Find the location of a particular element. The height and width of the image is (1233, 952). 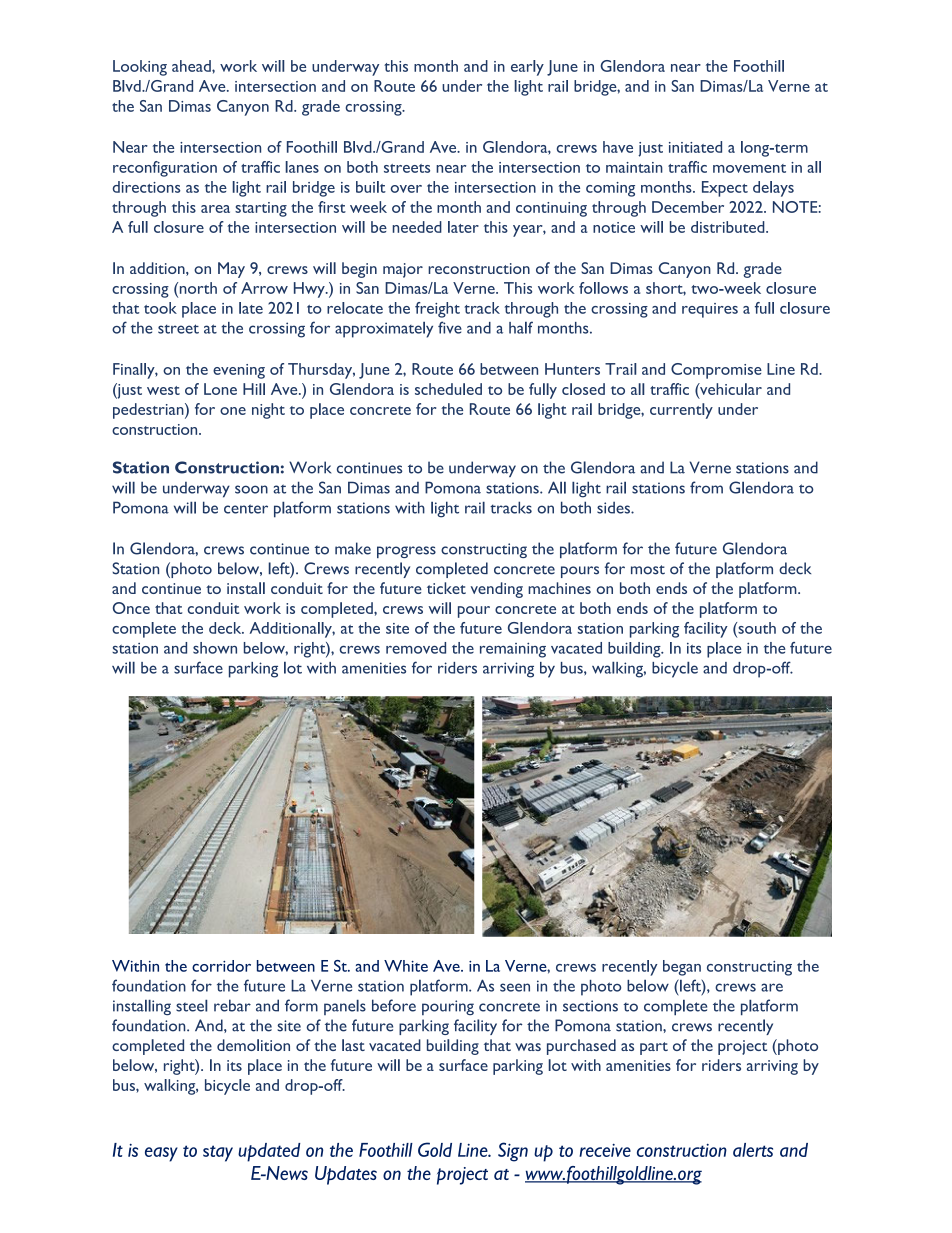

corridor is located at coordinates (221, 966).
